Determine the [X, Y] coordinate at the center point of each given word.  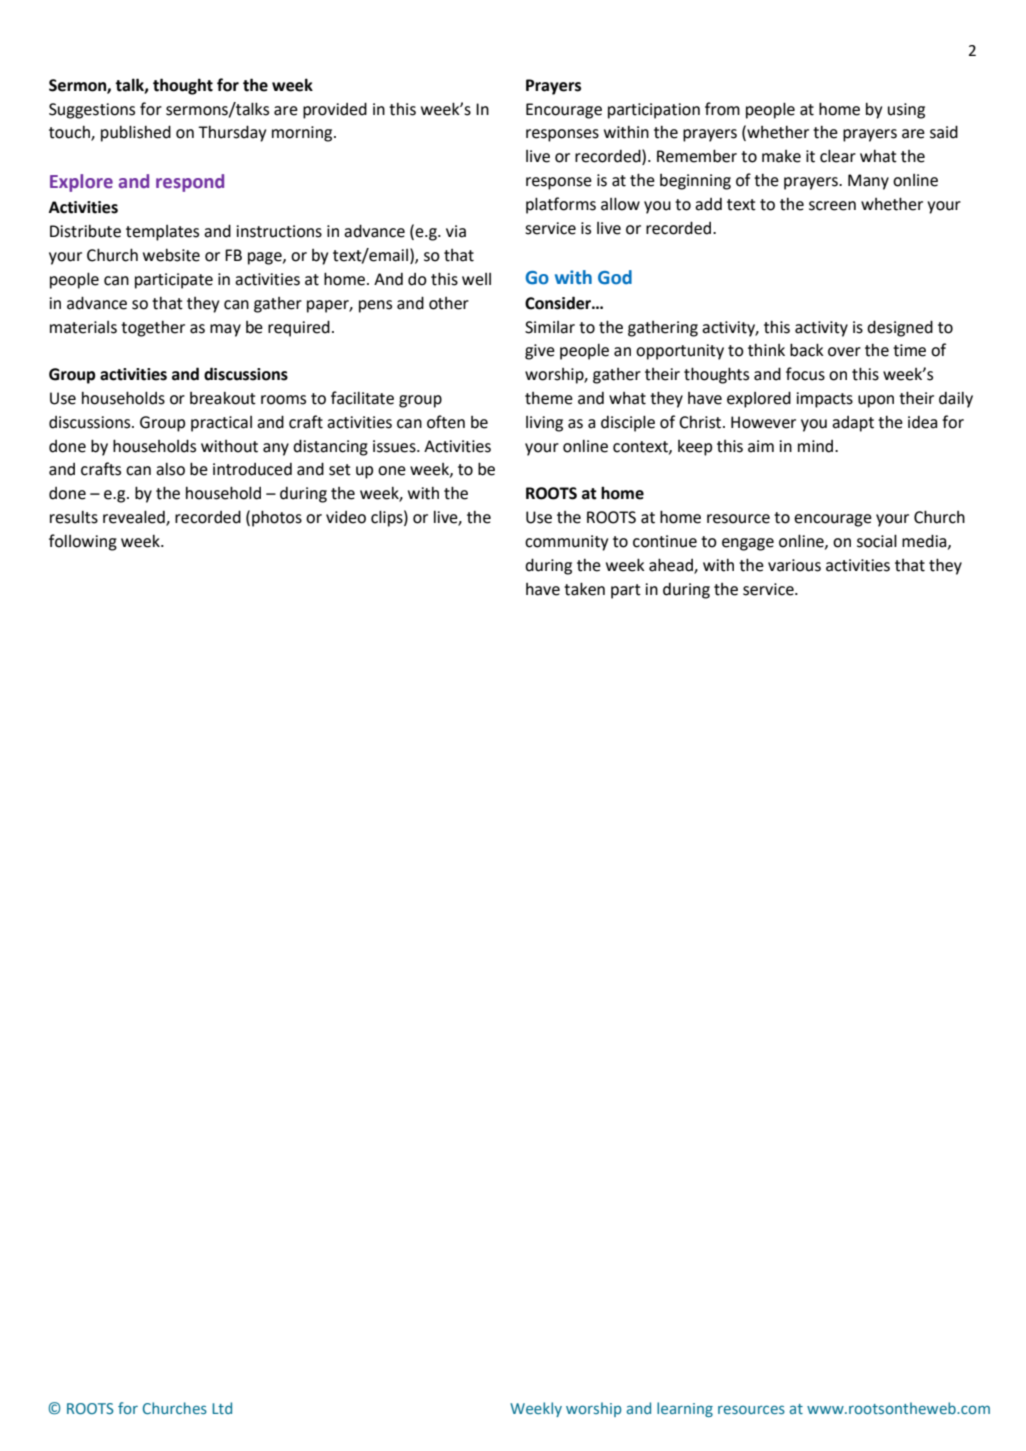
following [83, 542]
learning [685, 1409]
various [794, 565]
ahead [672, 565]
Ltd [222, 1408]
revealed [135, 518]
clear [838, 156]
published [136, 133]
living [544, 424]
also [170, 469]
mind [817, 446]
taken [584, 589]
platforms [561, 205]
